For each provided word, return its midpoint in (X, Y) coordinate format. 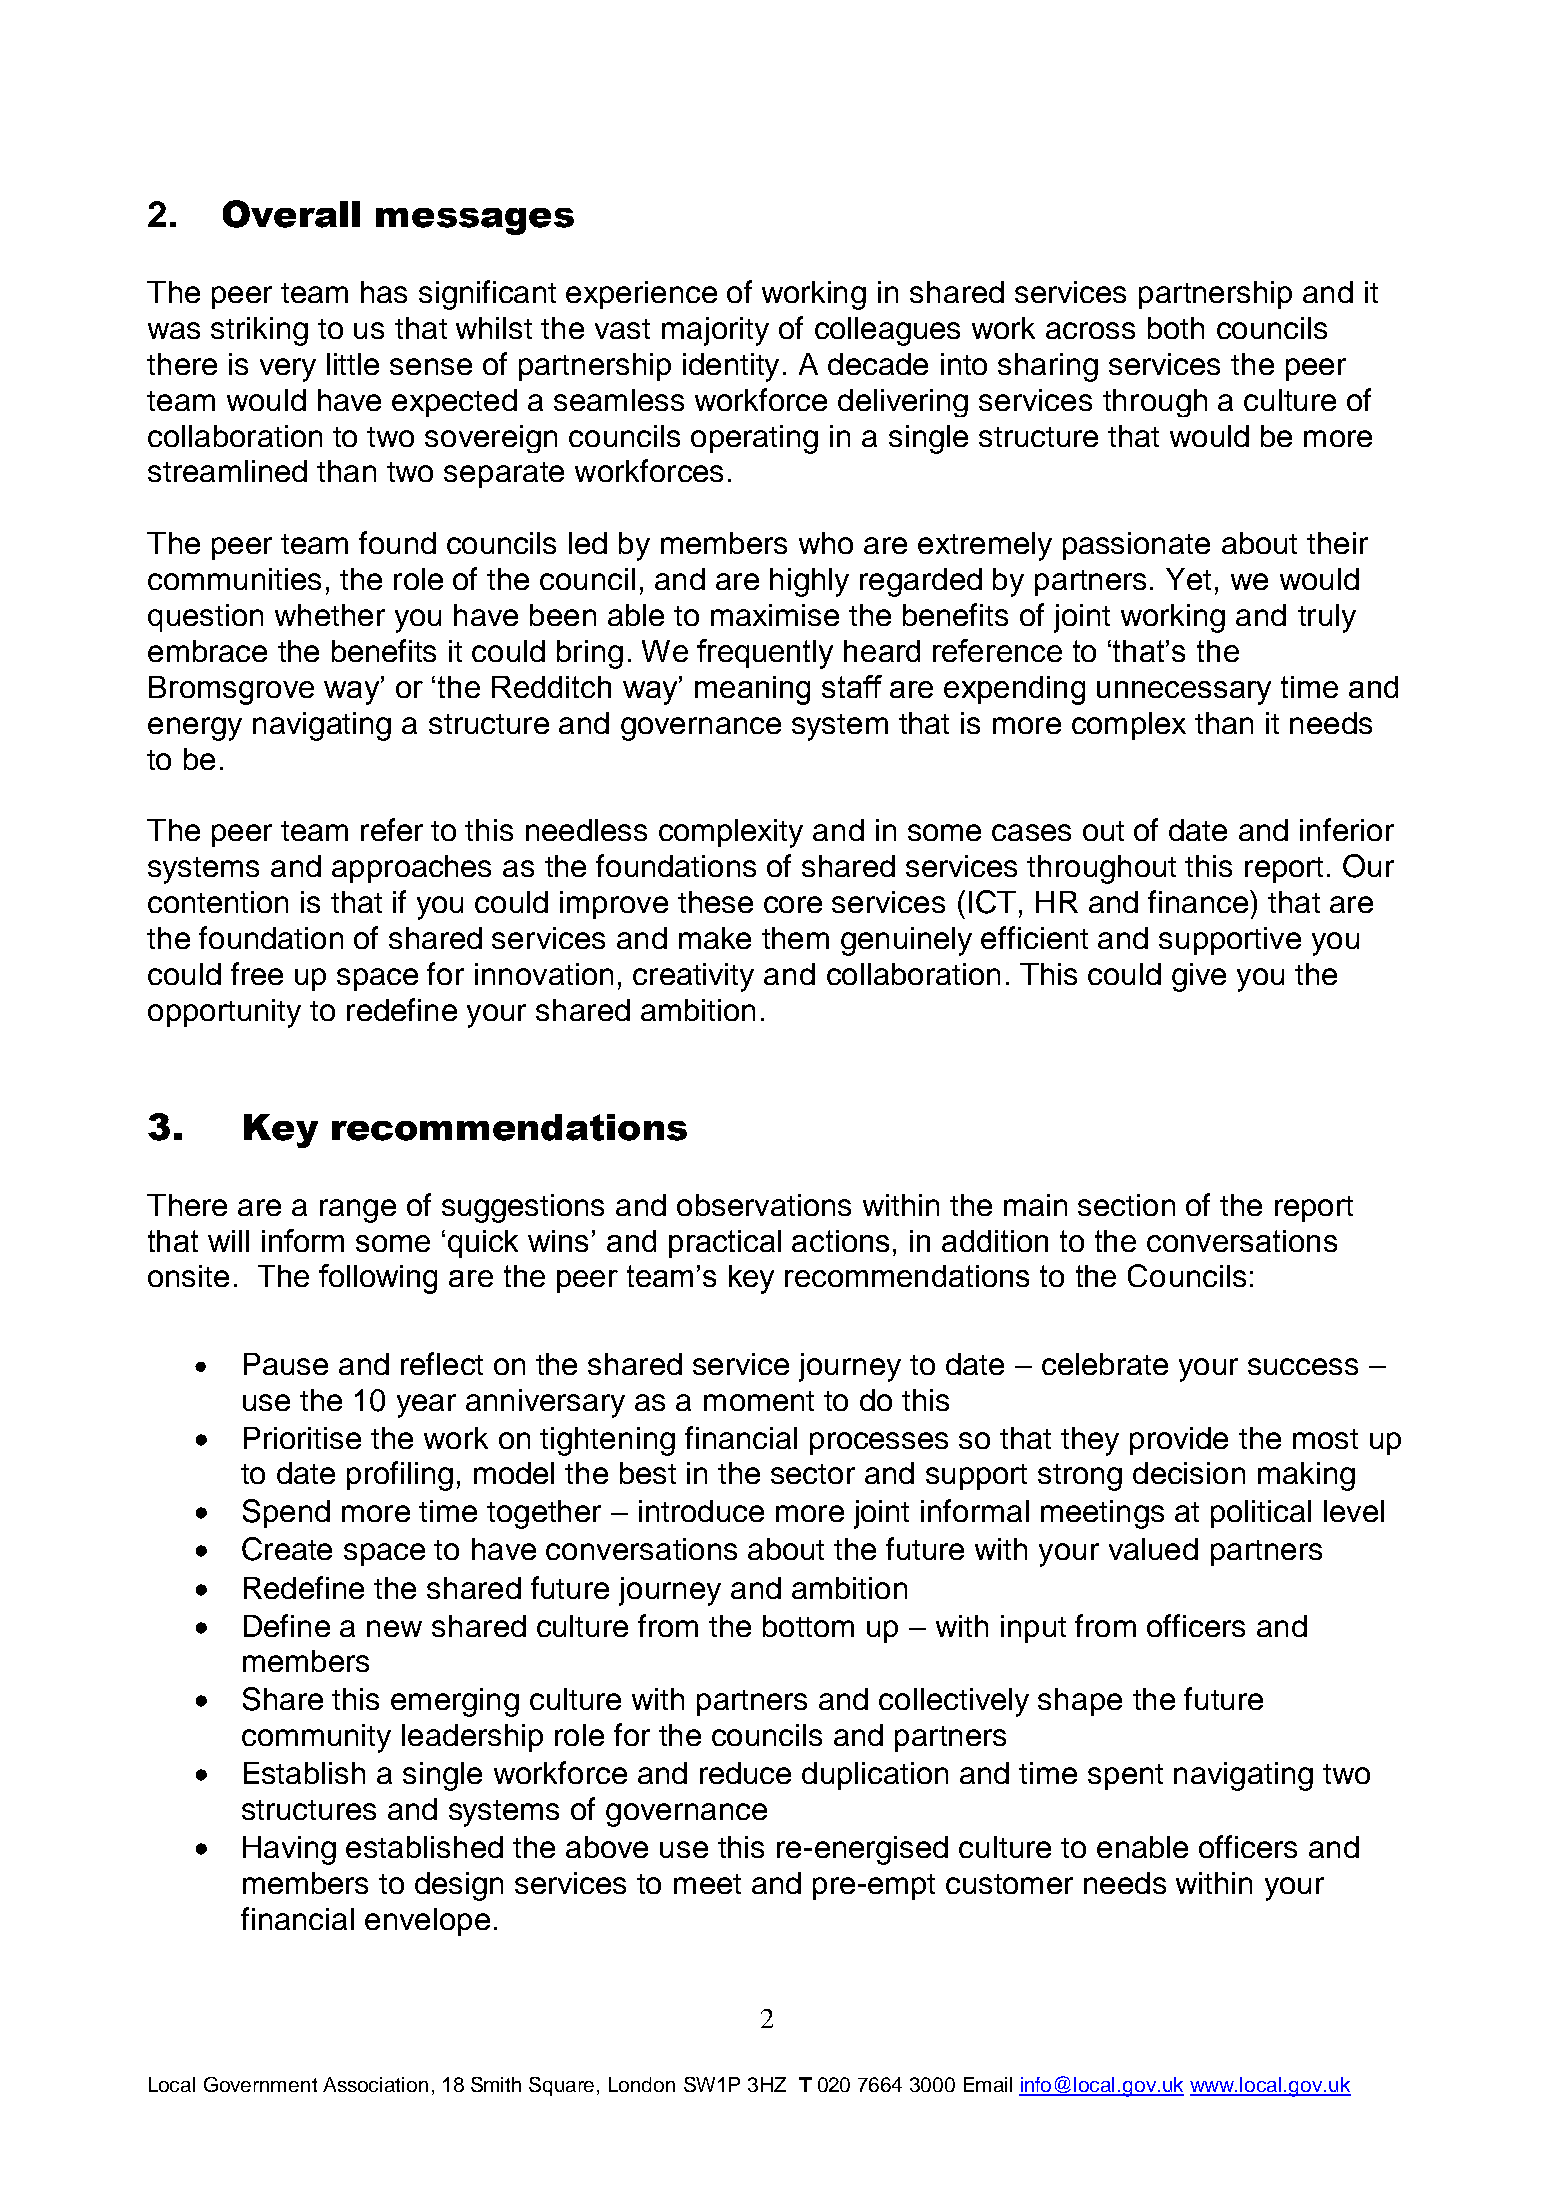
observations (764, 1205)
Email (988, 2084)
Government (260, 2084)
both (1176, 328)
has (384, 292)
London (642, 2084)
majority (715, 331)
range (358, 1211)
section (1126, 1205)
